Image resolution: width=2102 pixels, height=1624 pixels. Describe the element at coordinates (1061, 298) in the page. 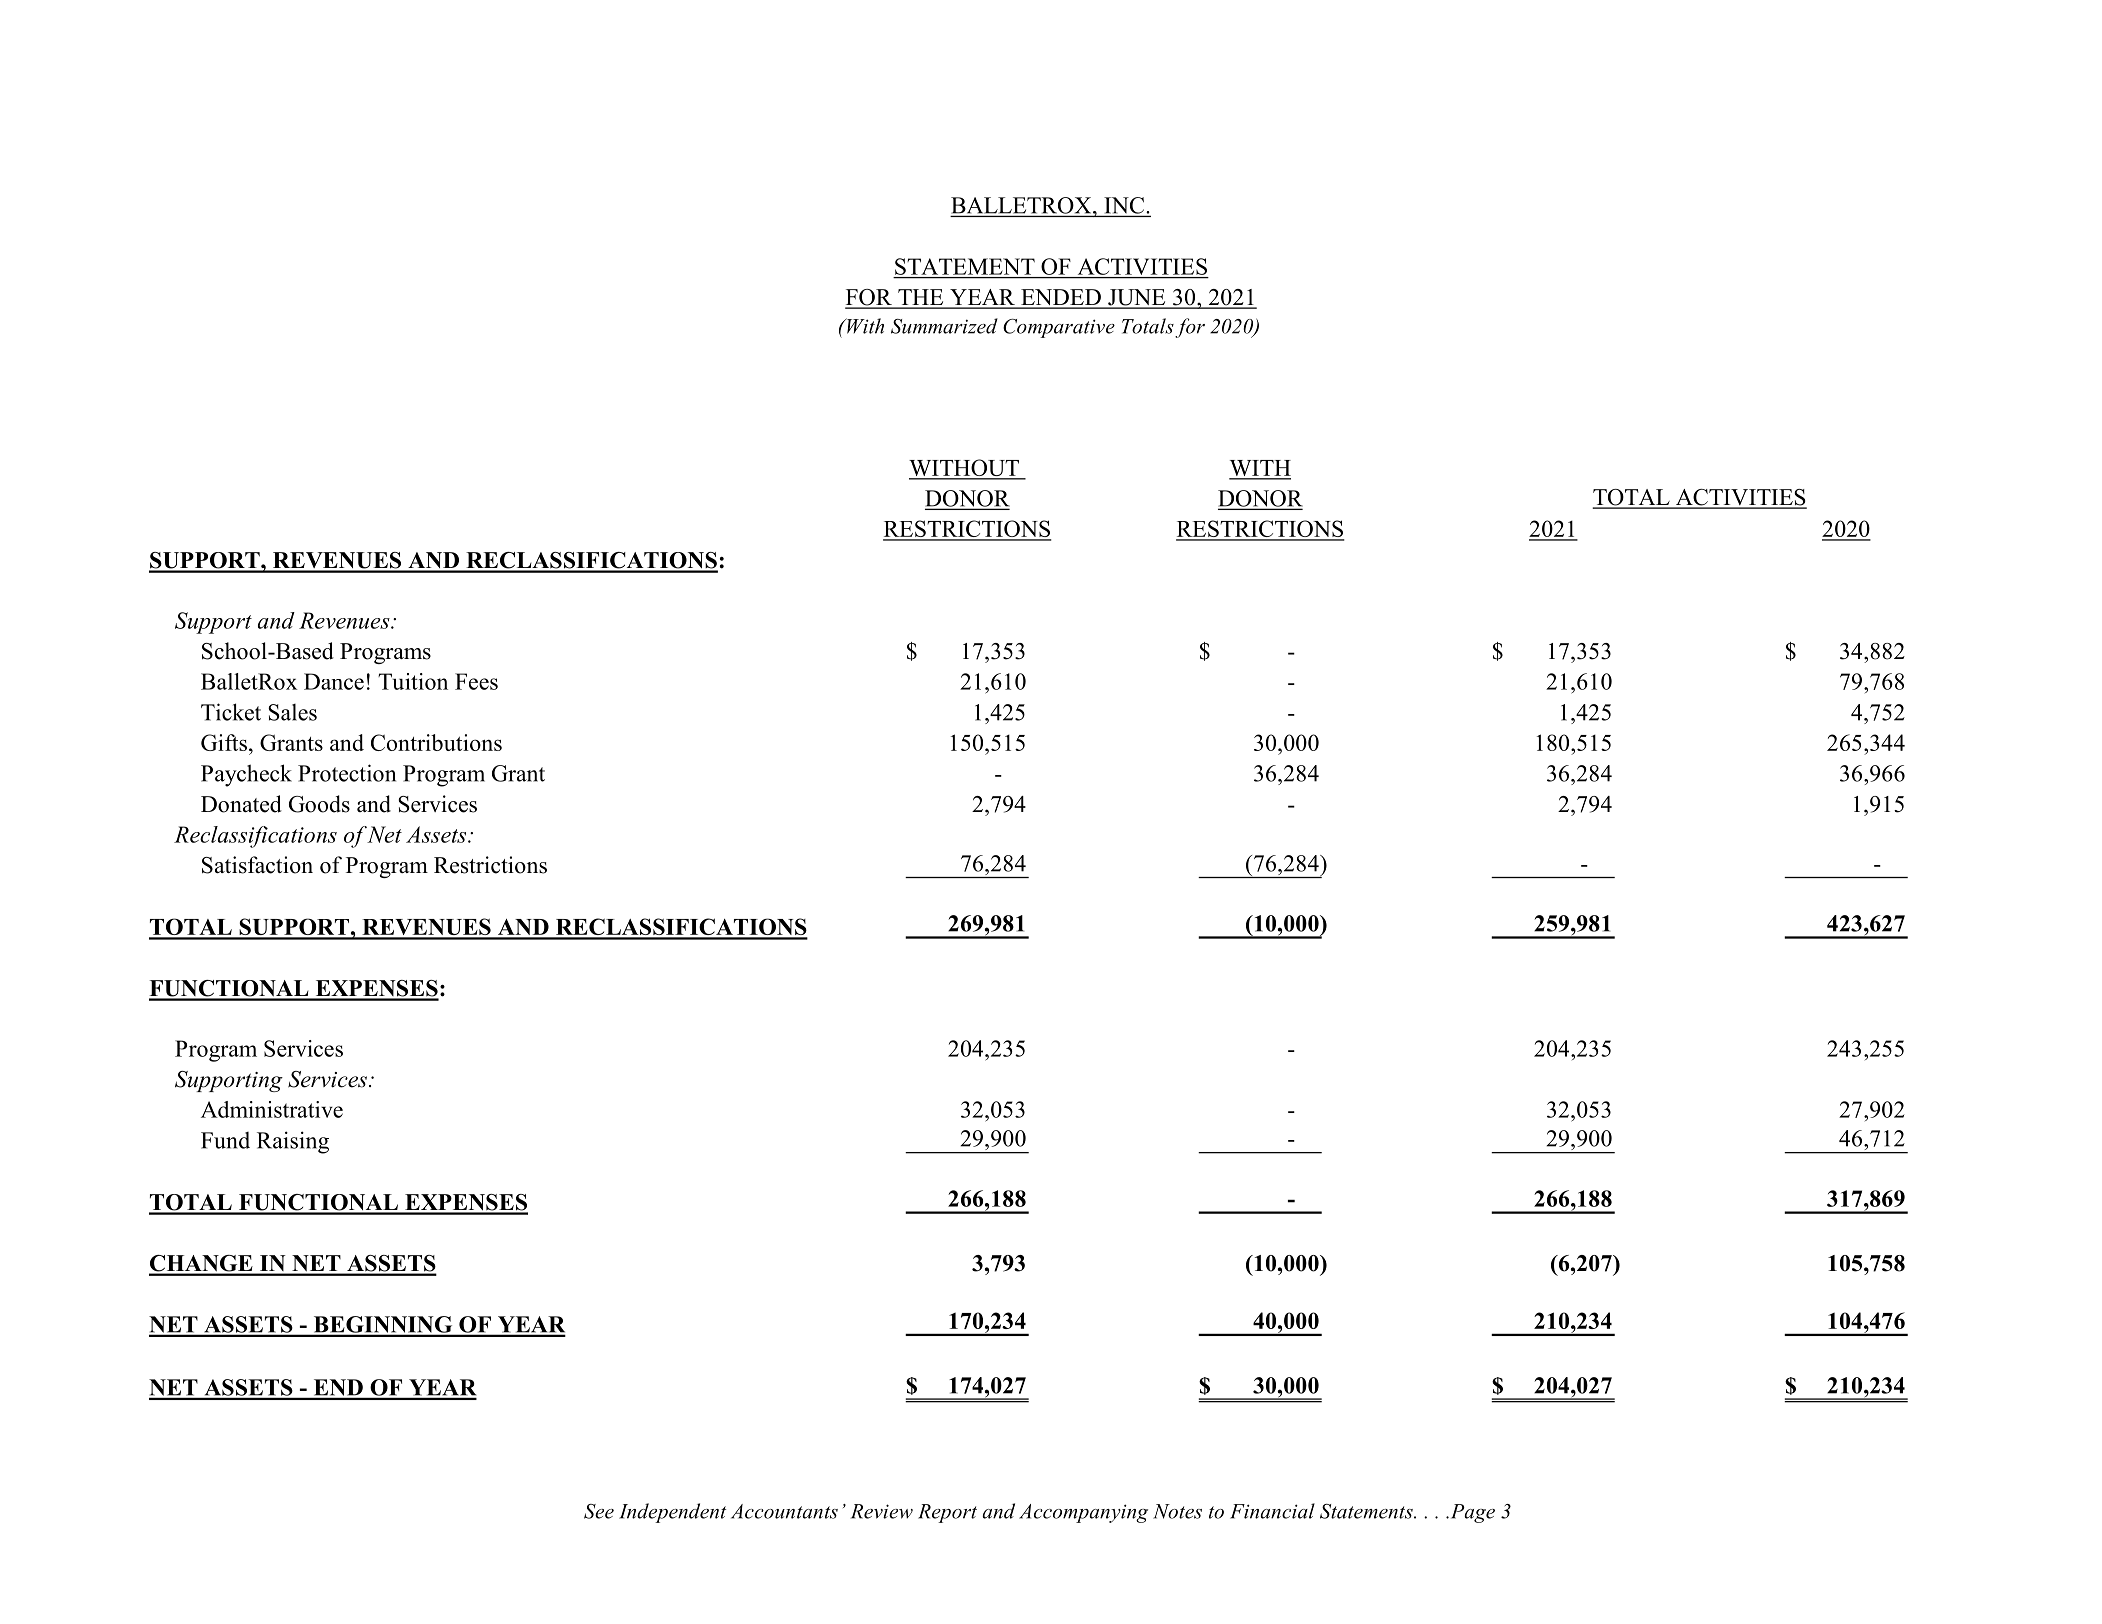

I see `ENDED` at that location.
